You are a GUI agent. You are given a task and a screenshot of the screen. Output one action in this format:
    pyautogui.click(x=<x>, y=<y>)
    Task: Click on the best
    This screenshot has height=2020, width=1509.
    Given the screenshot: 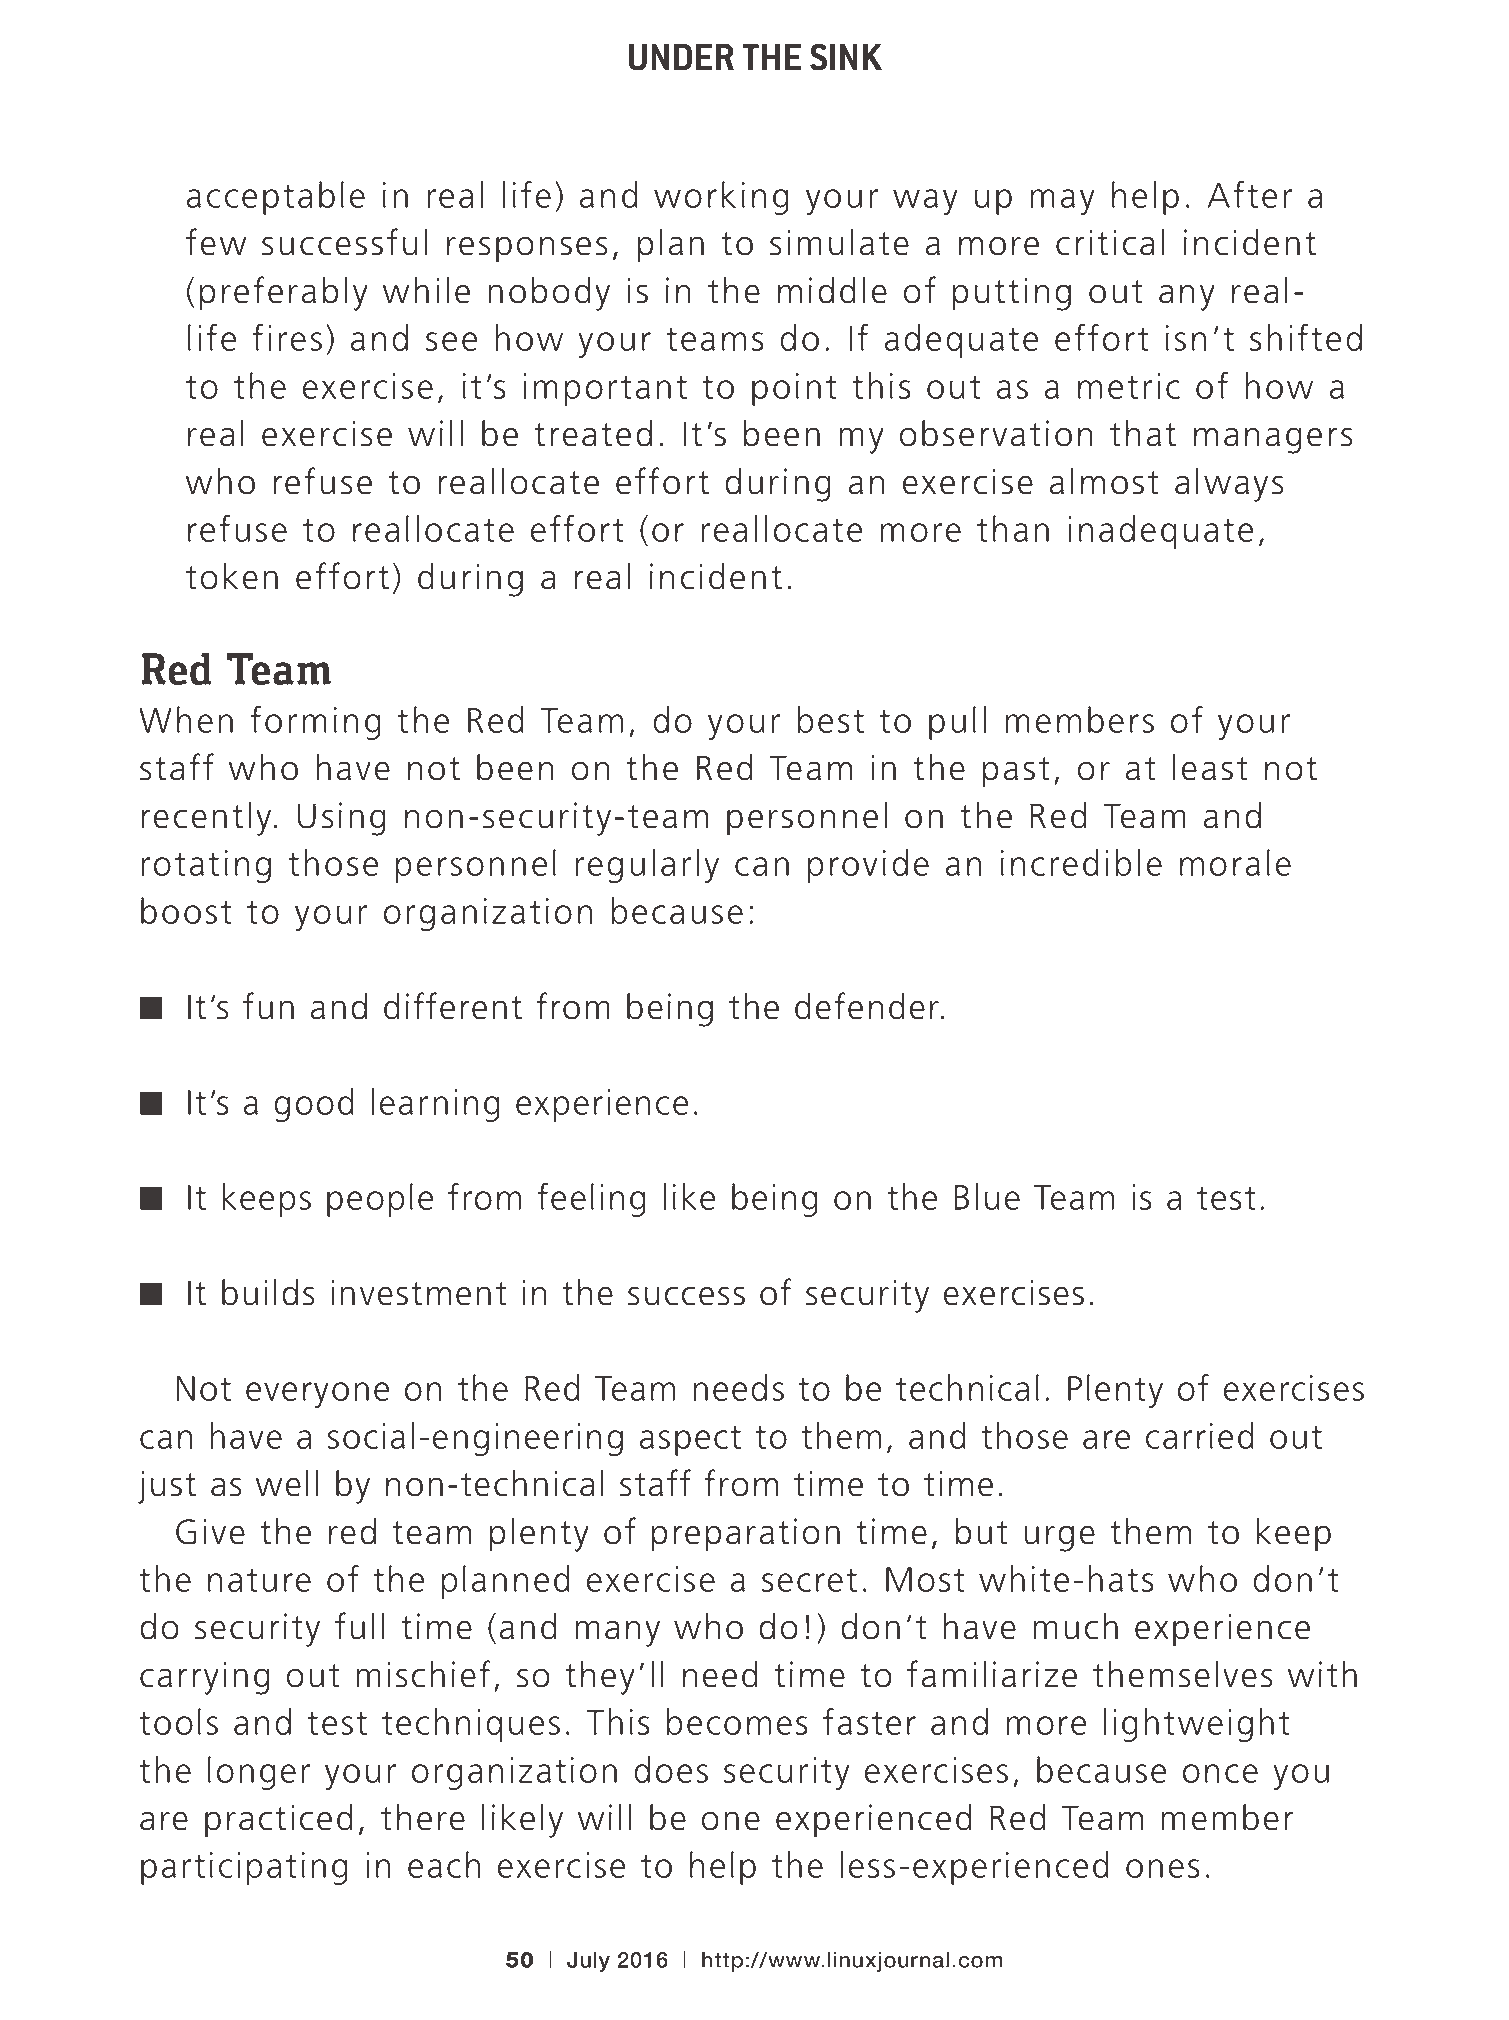 What is the action you would take?
    pyautogui.click(x=831, y=719)
